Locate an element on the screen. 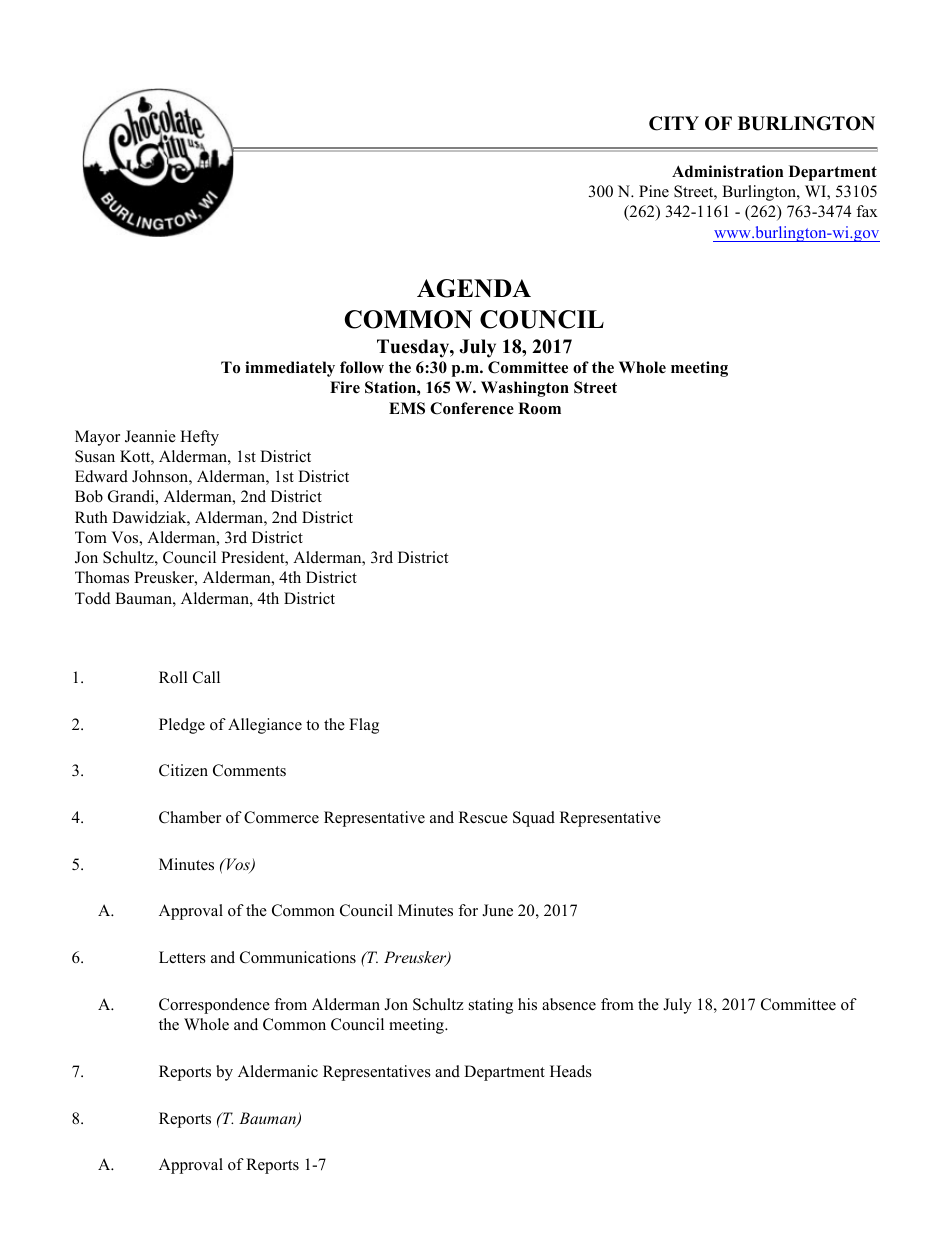 This screenshot has width=952, height=1233. June is located at coordinates (497, 910).
